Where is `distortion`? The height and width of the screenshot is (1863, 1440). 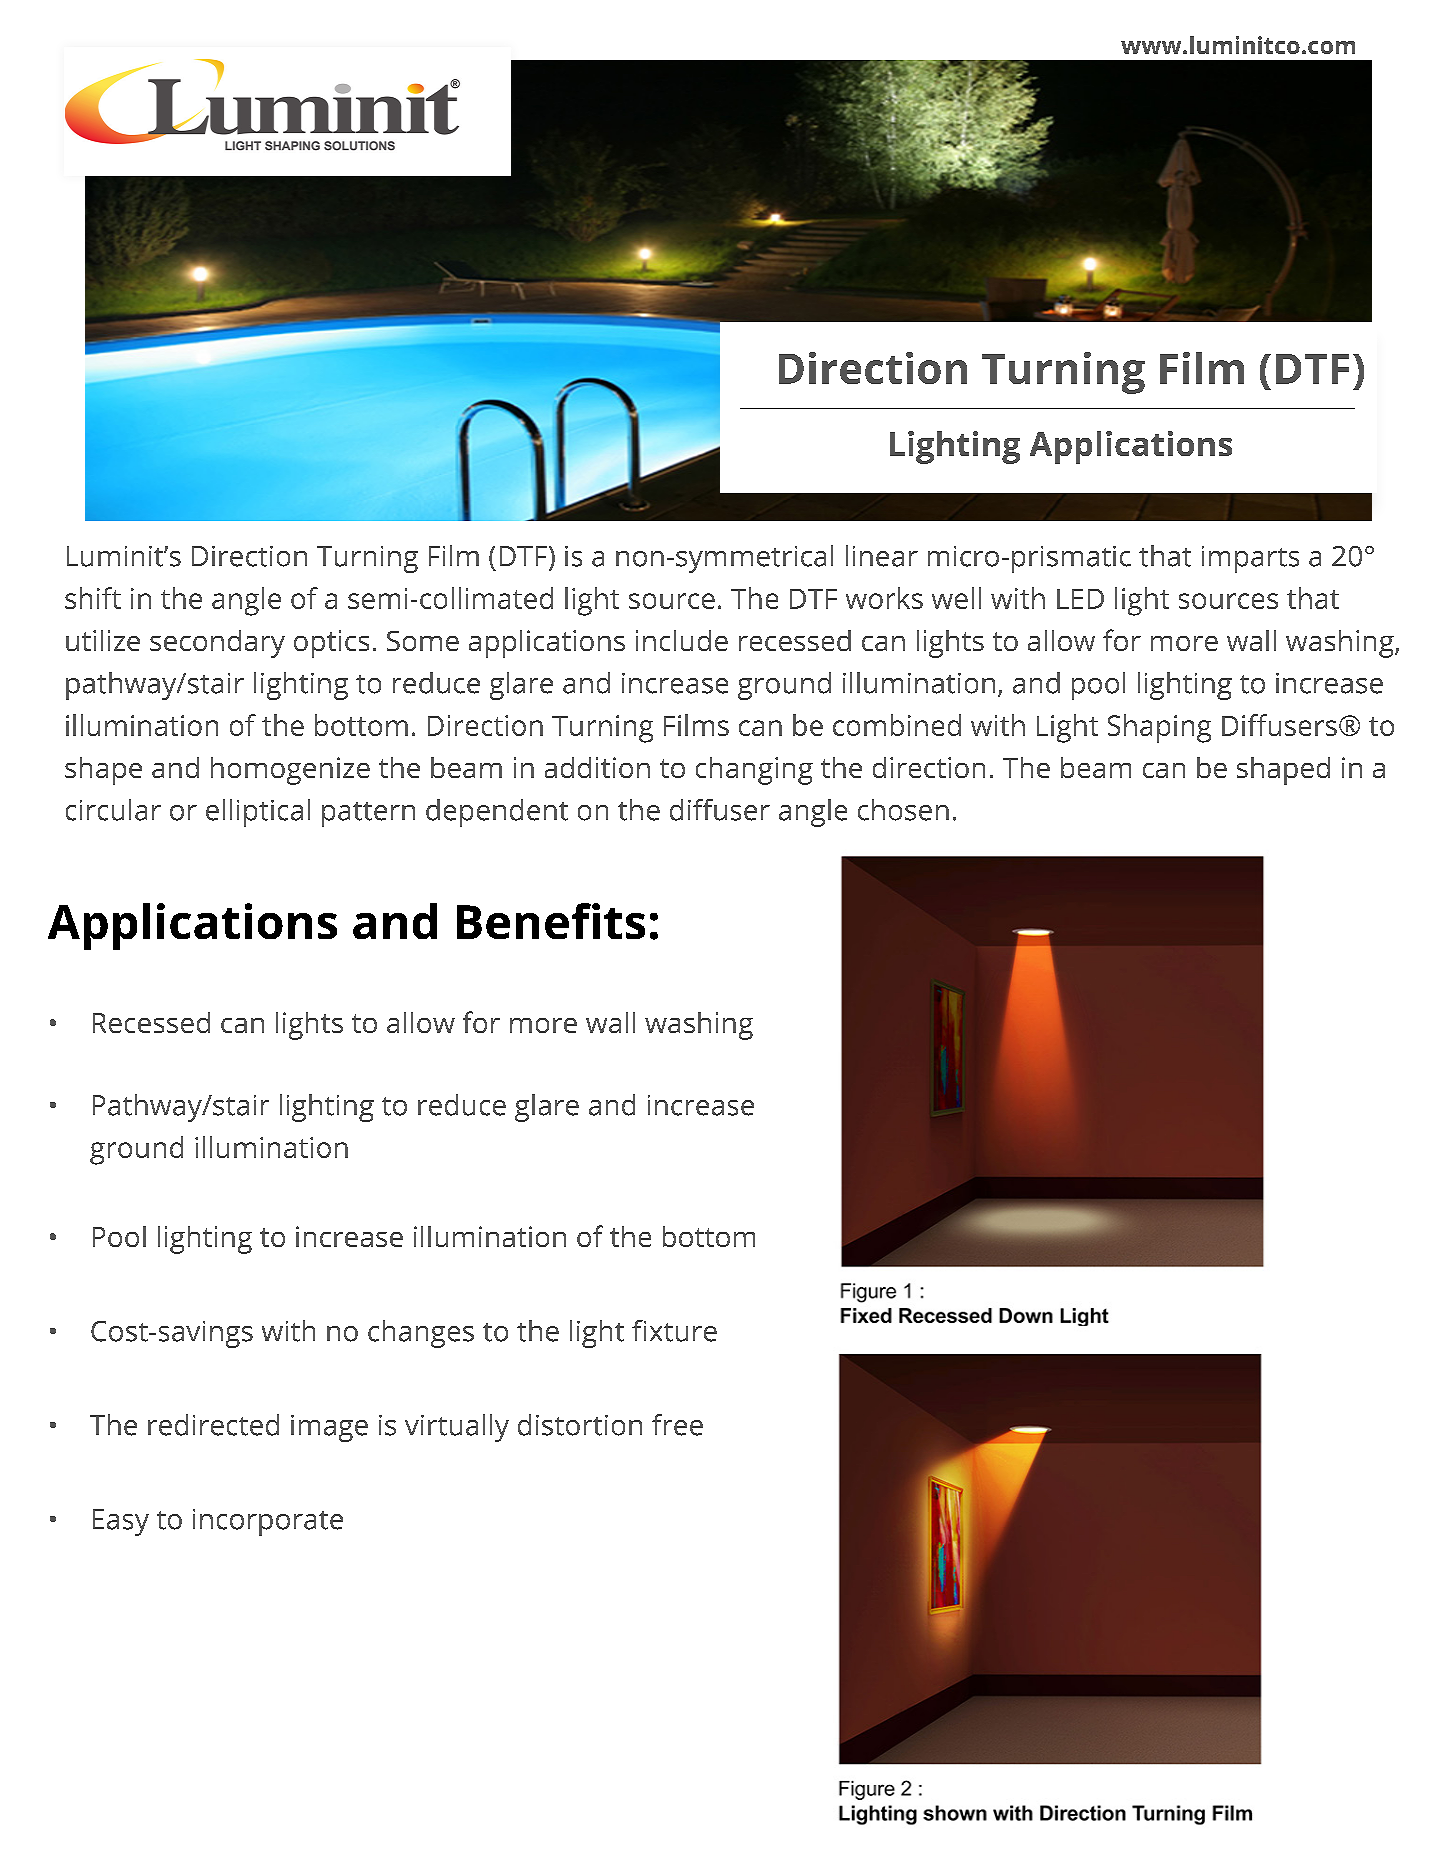
distortion is located at coordinates (580, 1425).
